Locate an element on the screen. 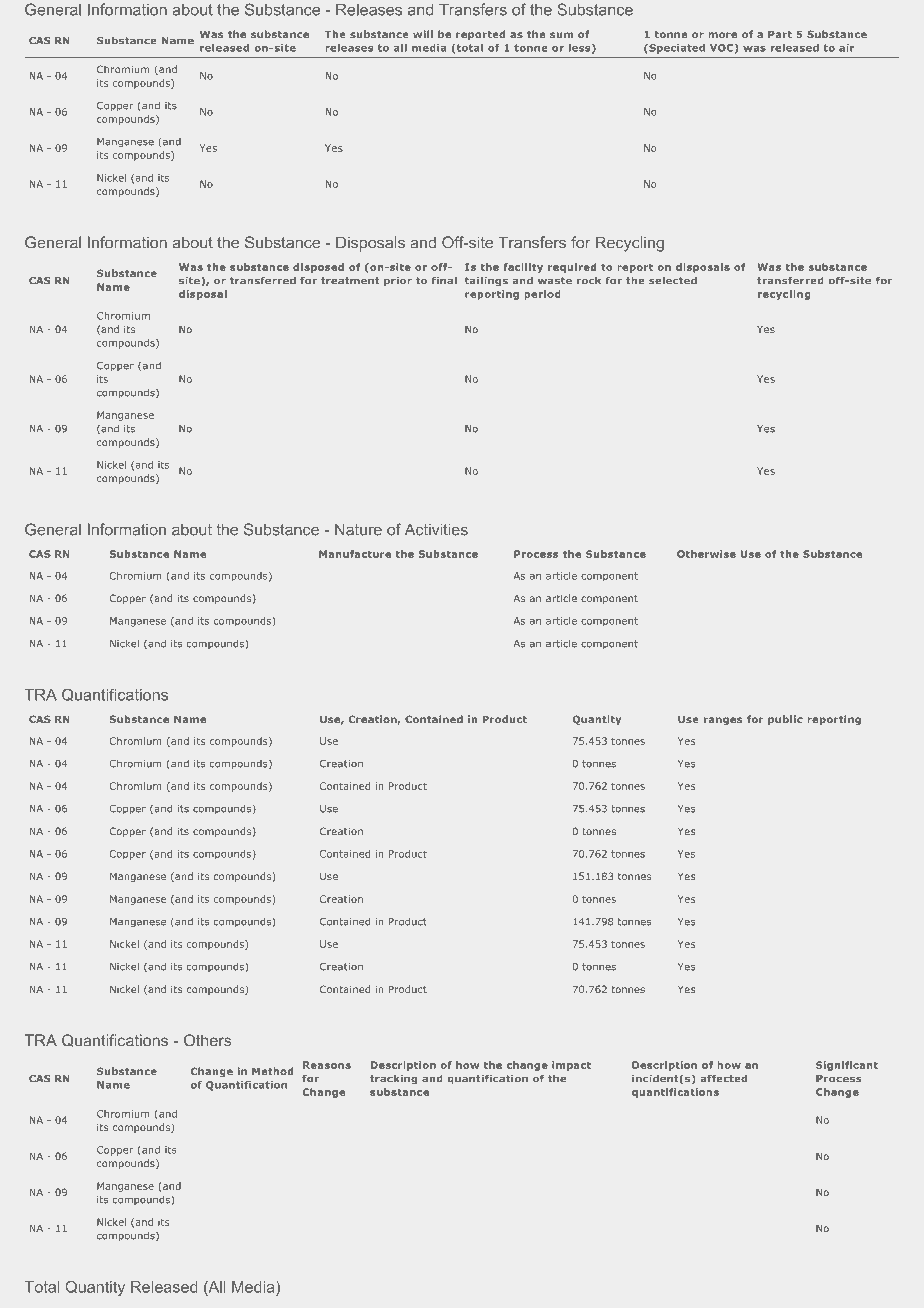 The height and width of the screenshot is (1308, 924). Part is located at coordinates (780, 34).
